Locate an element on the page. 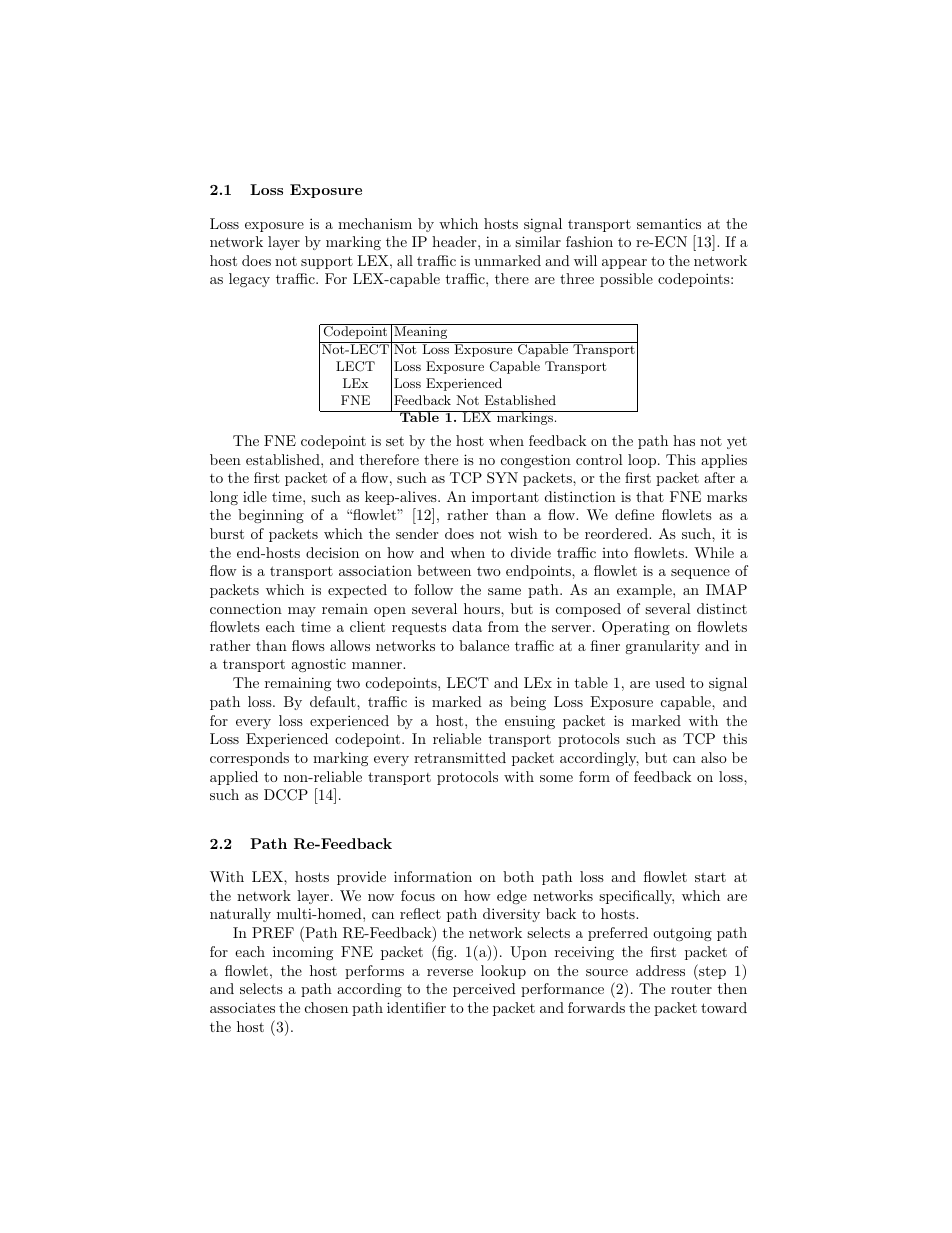 The height and width of the page is (1233, 952). semantics is located at coordinates (669, 223).
